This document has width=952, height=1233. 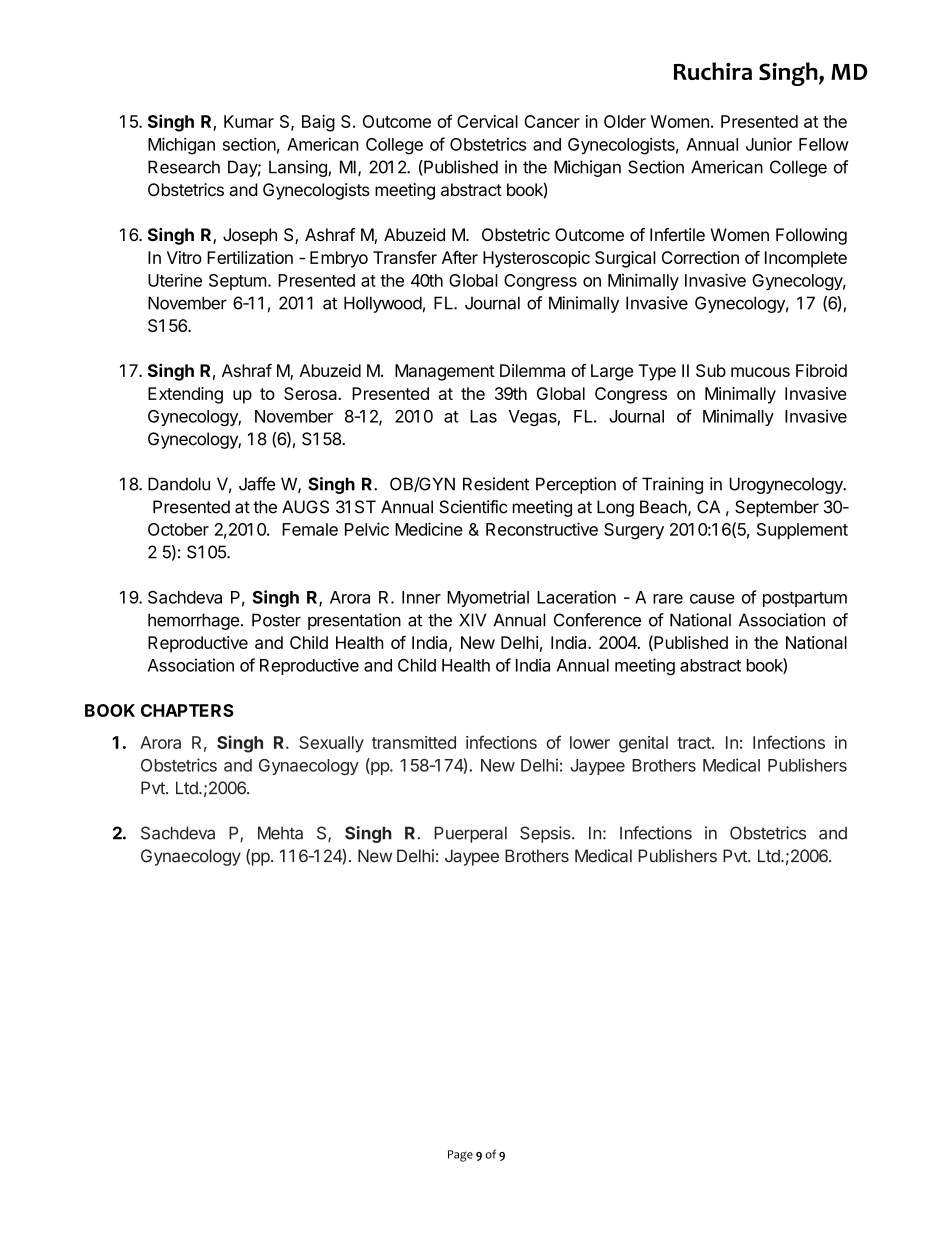 I want to click on mucous, so click(x=760, y=372).
